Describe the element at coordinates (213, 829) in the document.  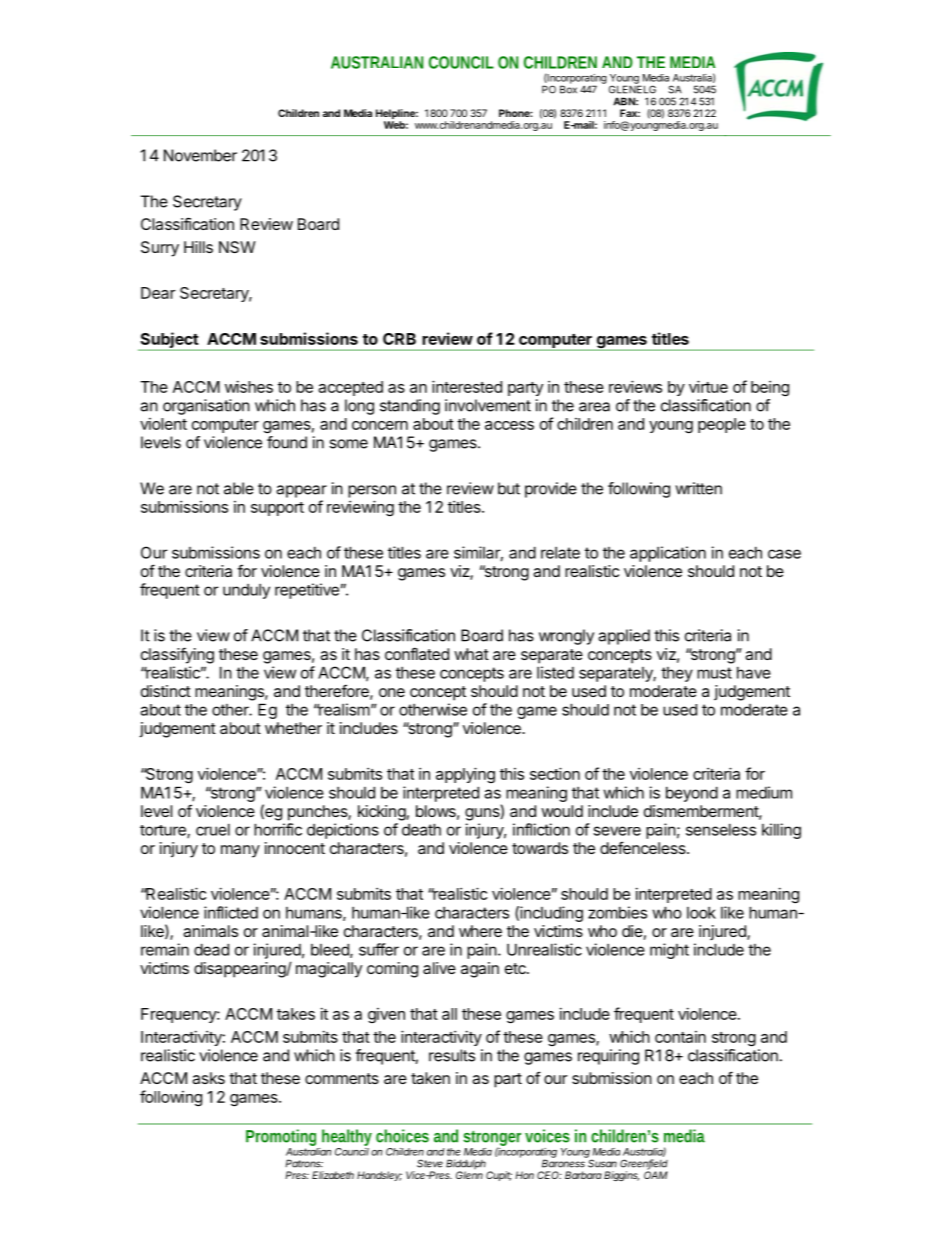
I see `cruel` at that location.
